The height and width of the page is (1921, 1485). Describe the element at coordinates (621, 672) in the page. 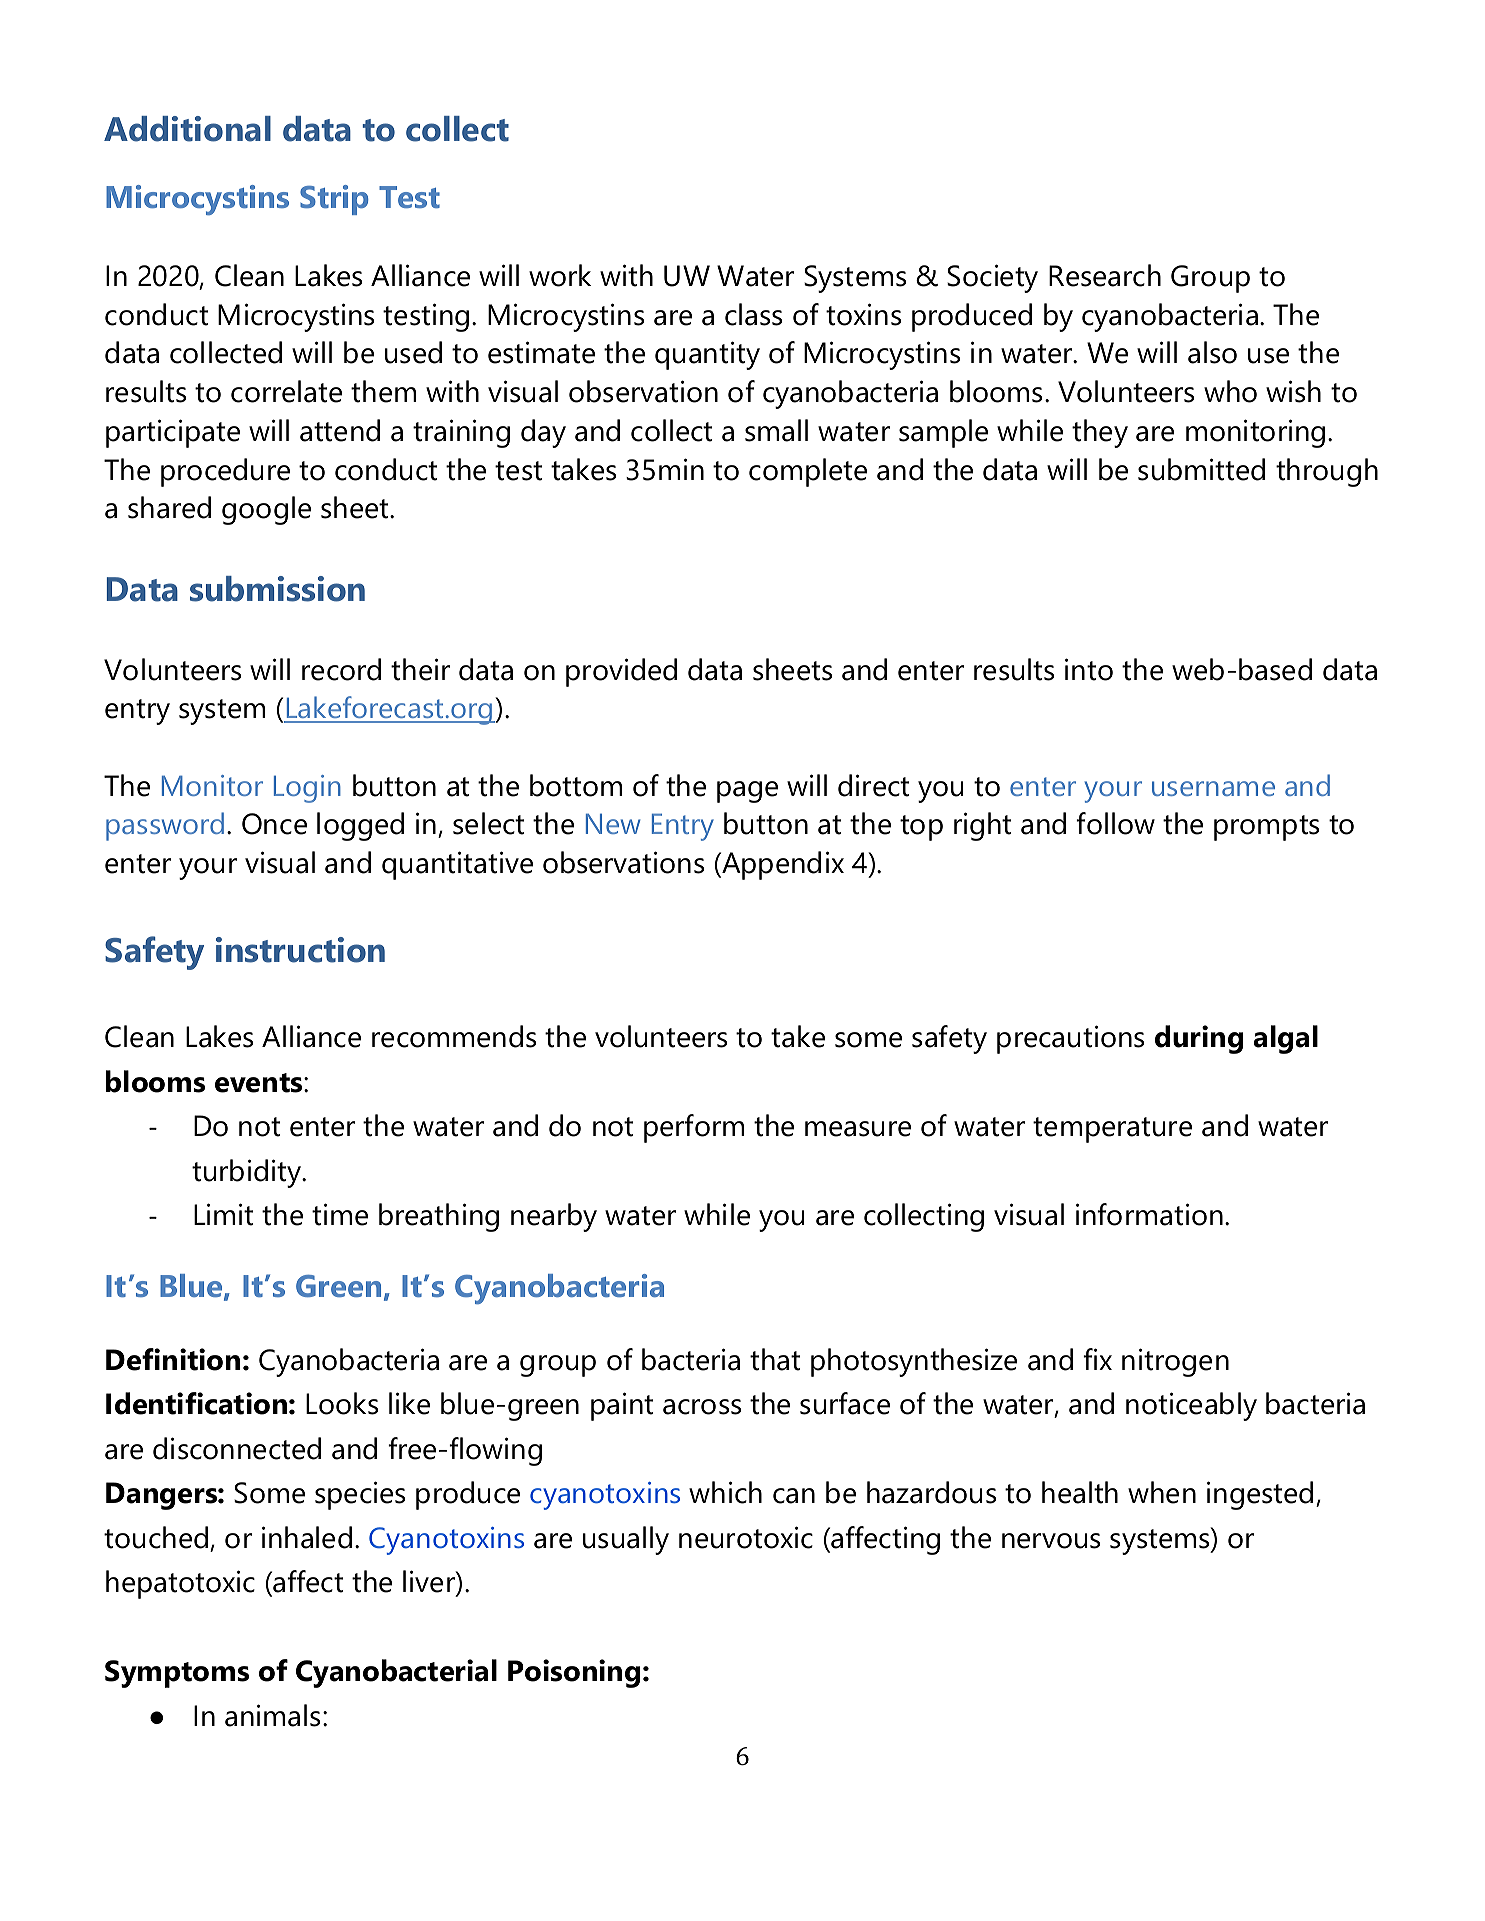

I see `provided` at that location.
